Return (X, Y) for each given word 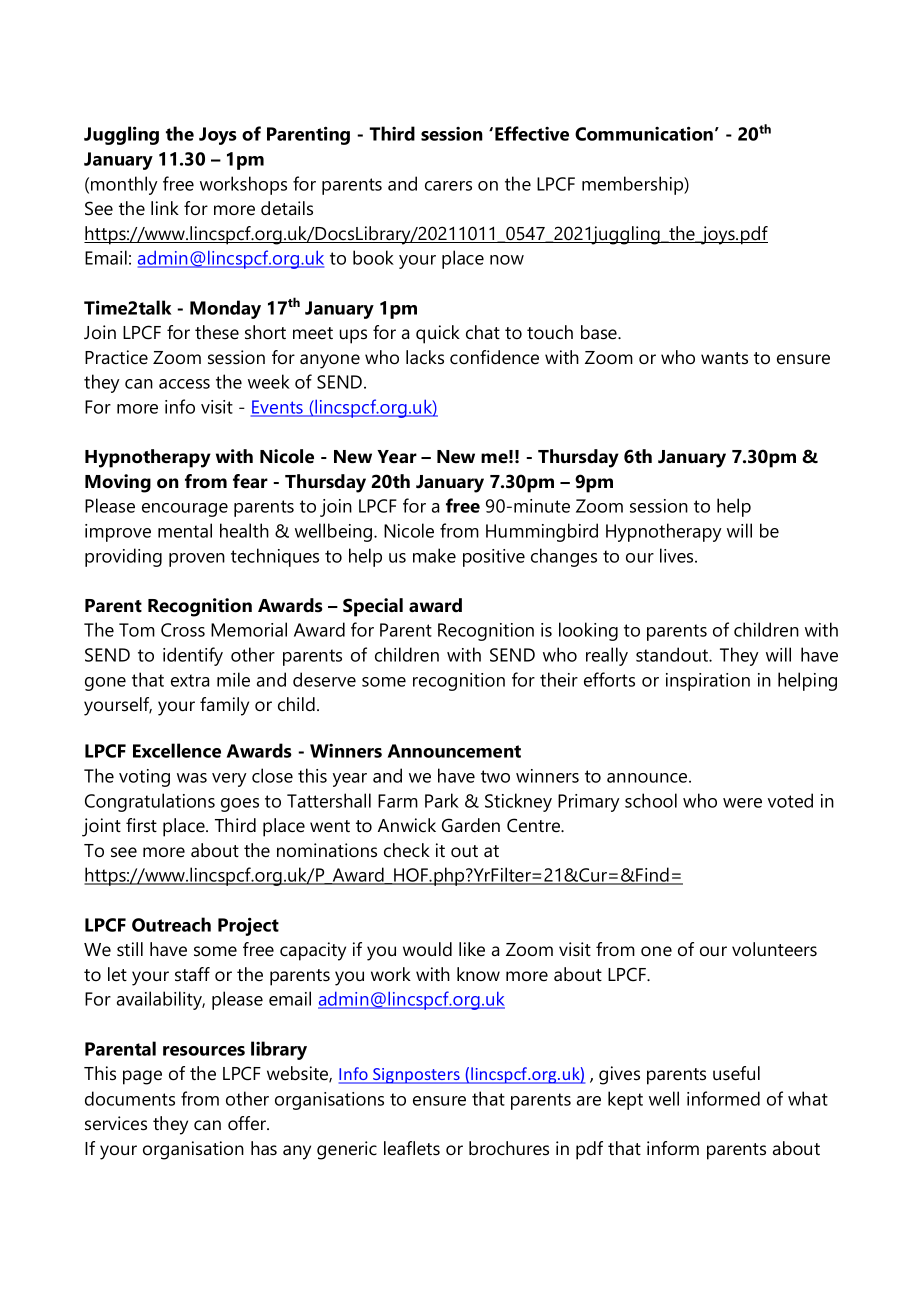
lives (678, 555)
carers (448, 186)
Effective (532, 133)
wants (724, 358)
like (472, 949)
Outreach (171, 924)
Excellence (177, 750)
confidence (494, 357)
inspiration (708, 682)
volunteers (774, 949)
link (165, 208)
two (495, 776)
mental (185, 530)
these (217, 332)
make (434, 555)
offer (248, 1123)
